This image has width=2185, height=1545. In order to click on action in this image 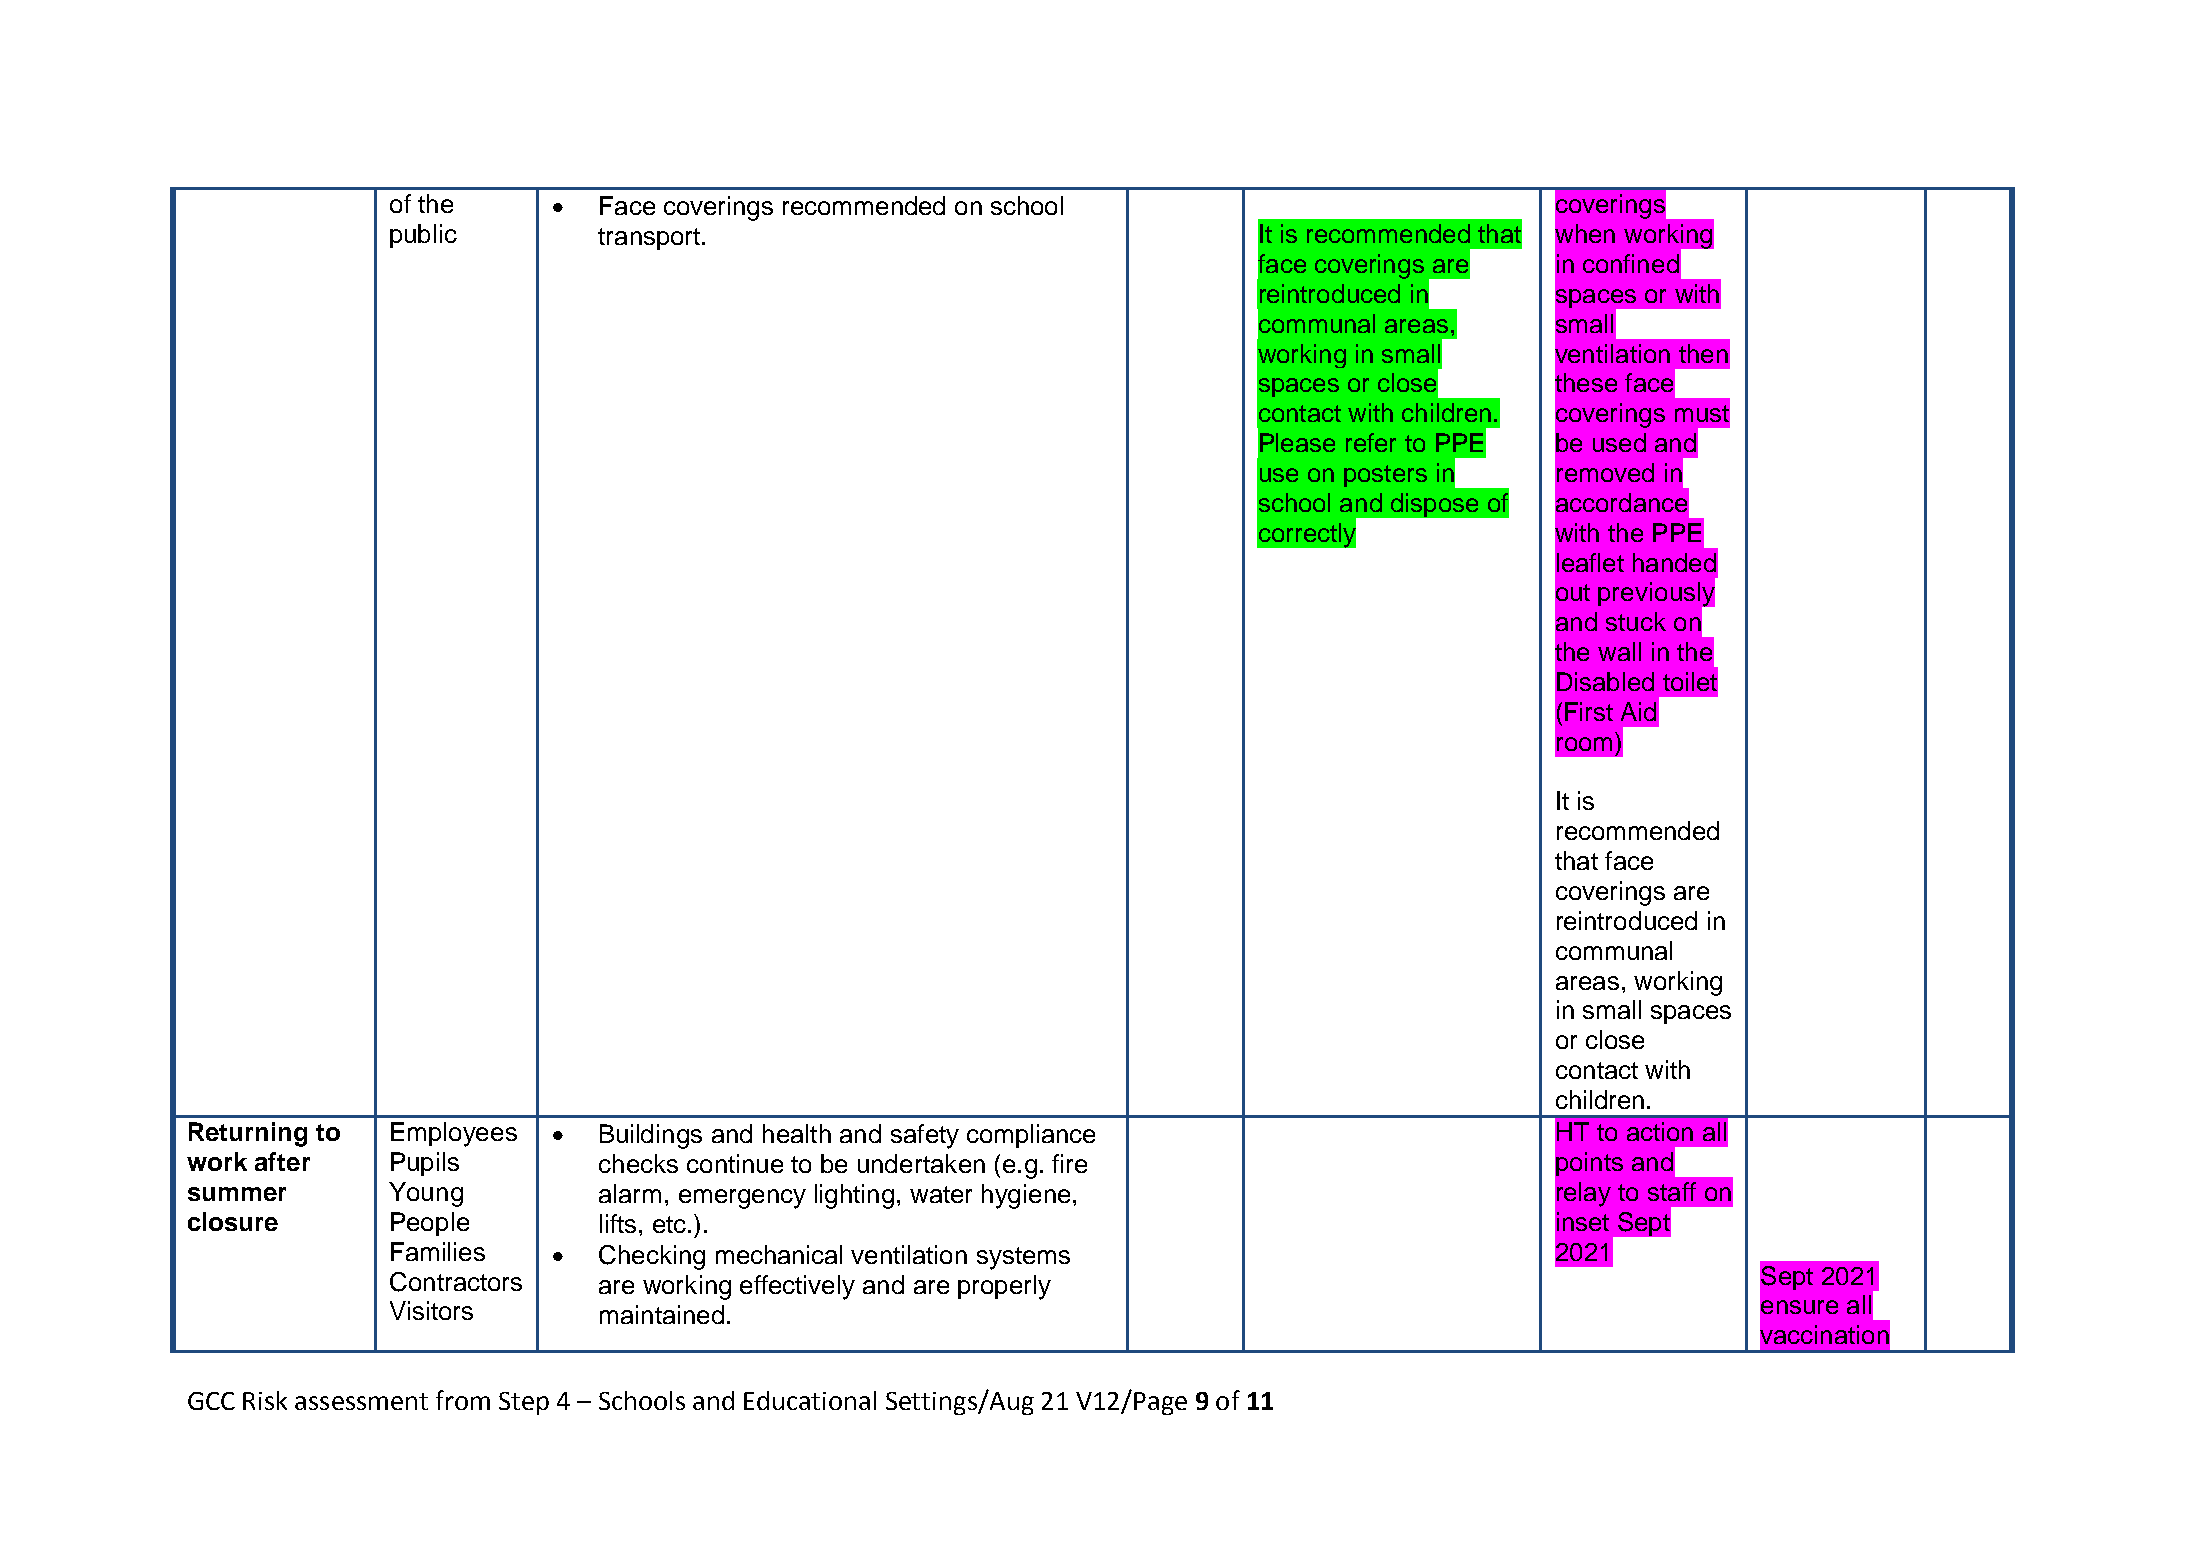, I will do `click(1660, 1131)`.
